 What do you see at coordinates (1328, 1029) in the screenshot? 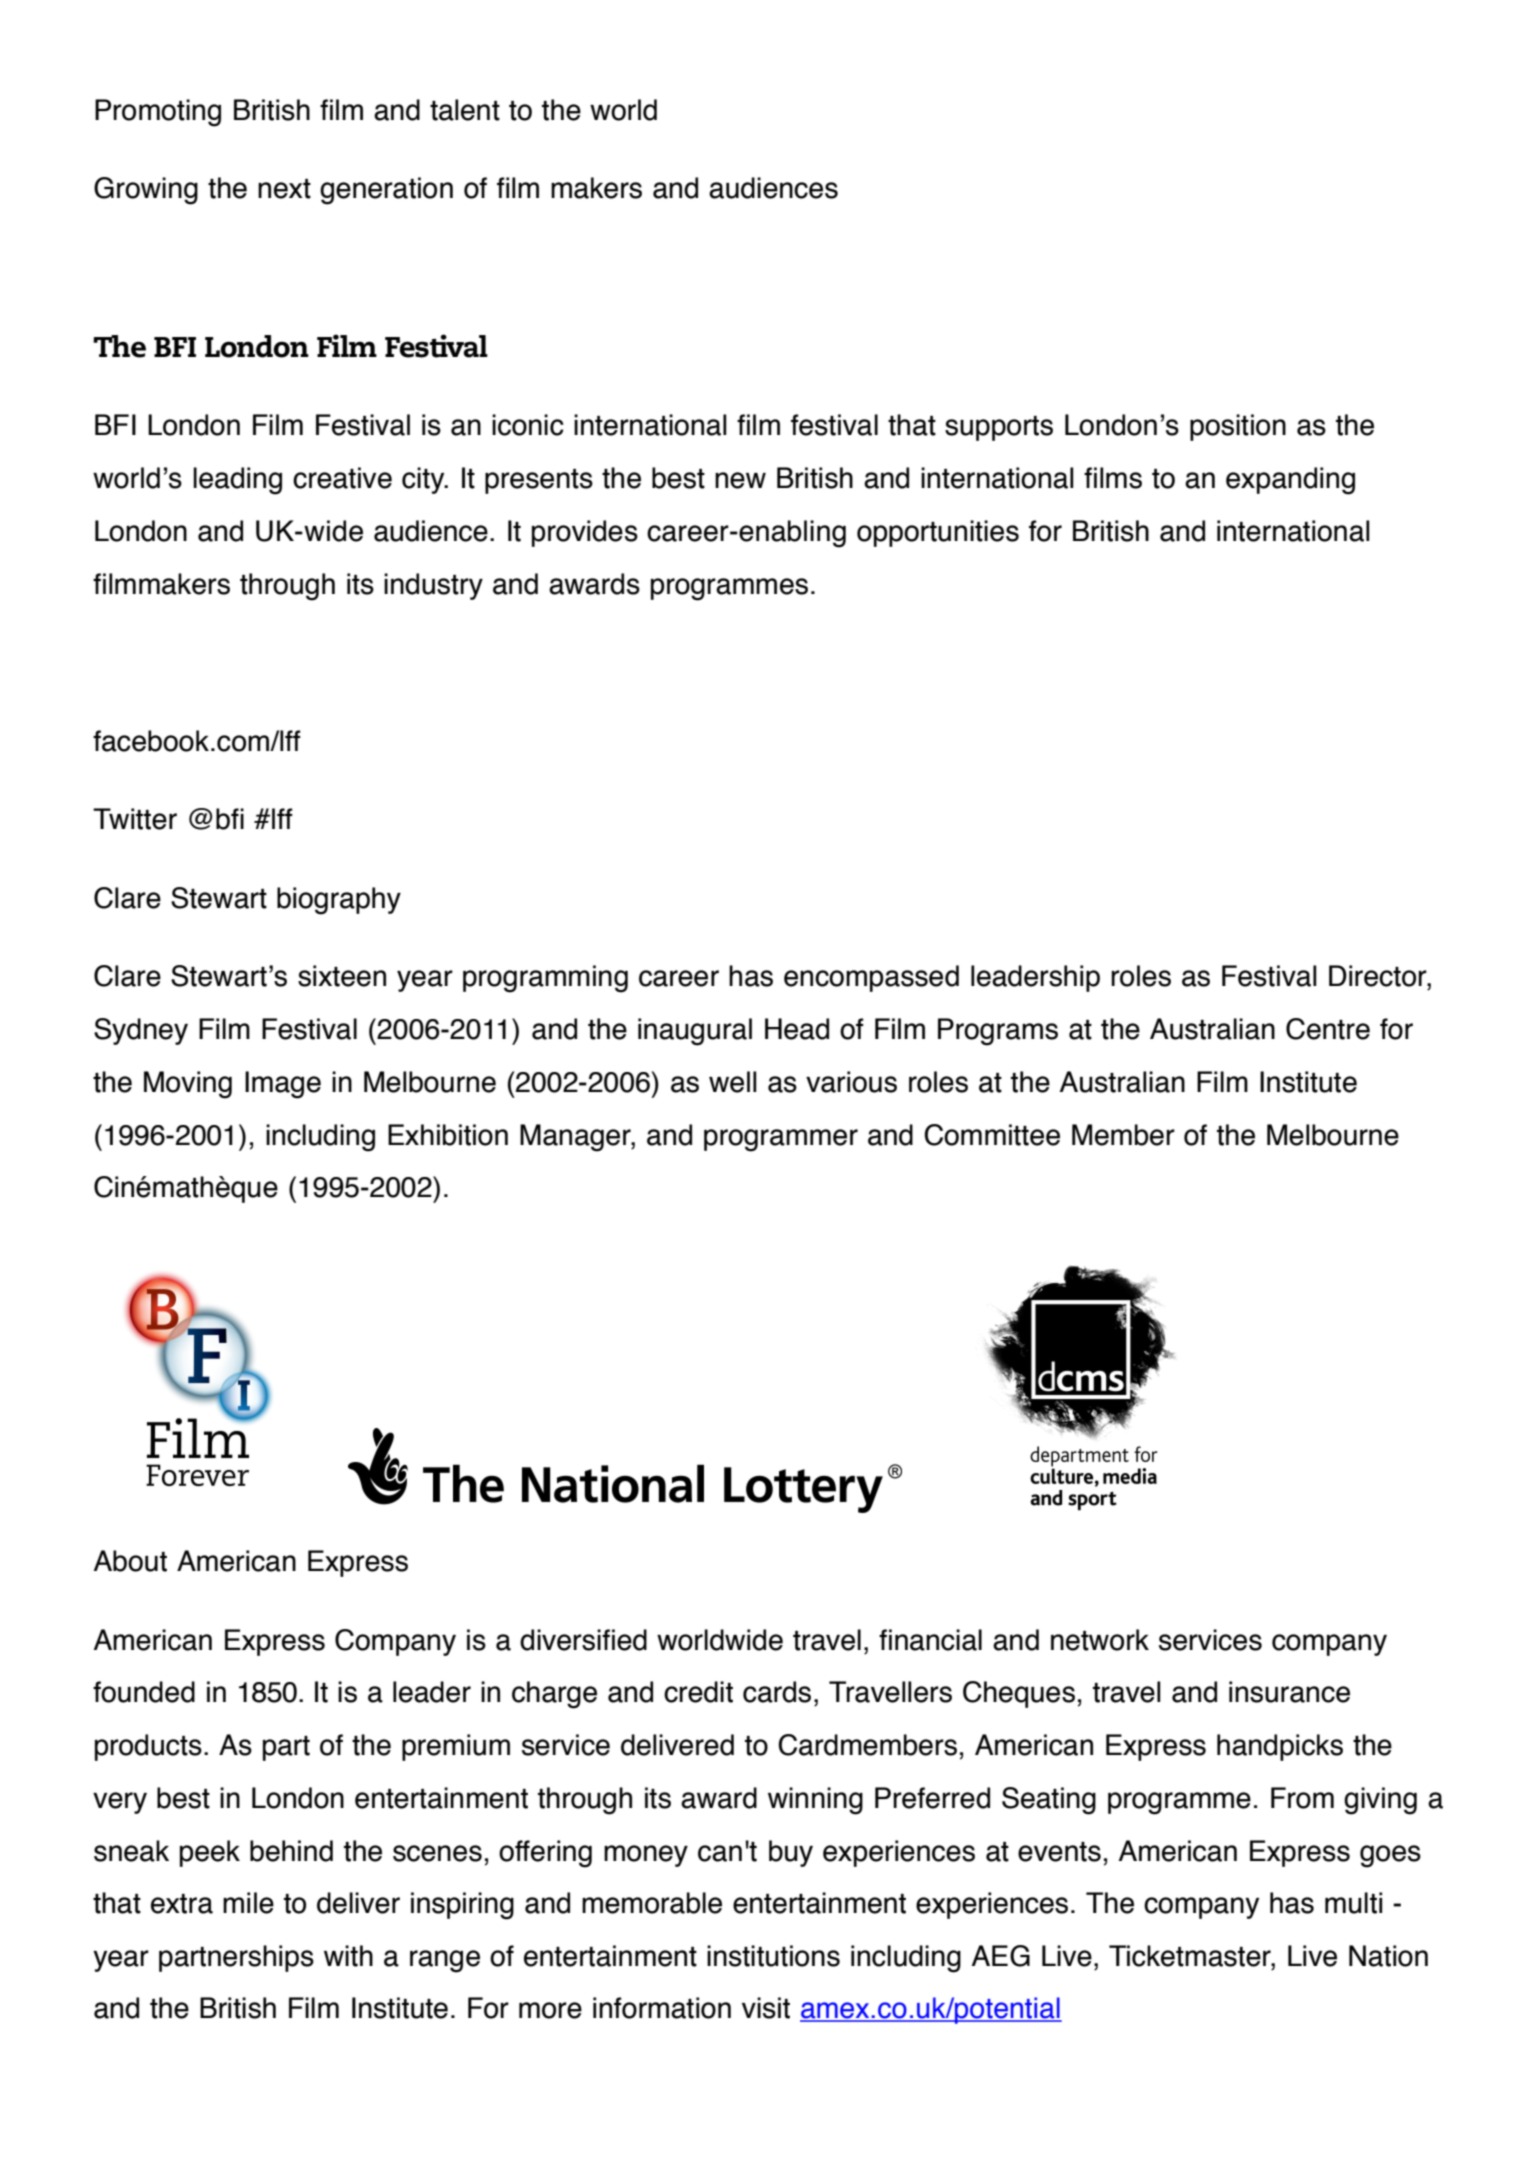
I see `Centre` at bounding box center [1328, 1029].
